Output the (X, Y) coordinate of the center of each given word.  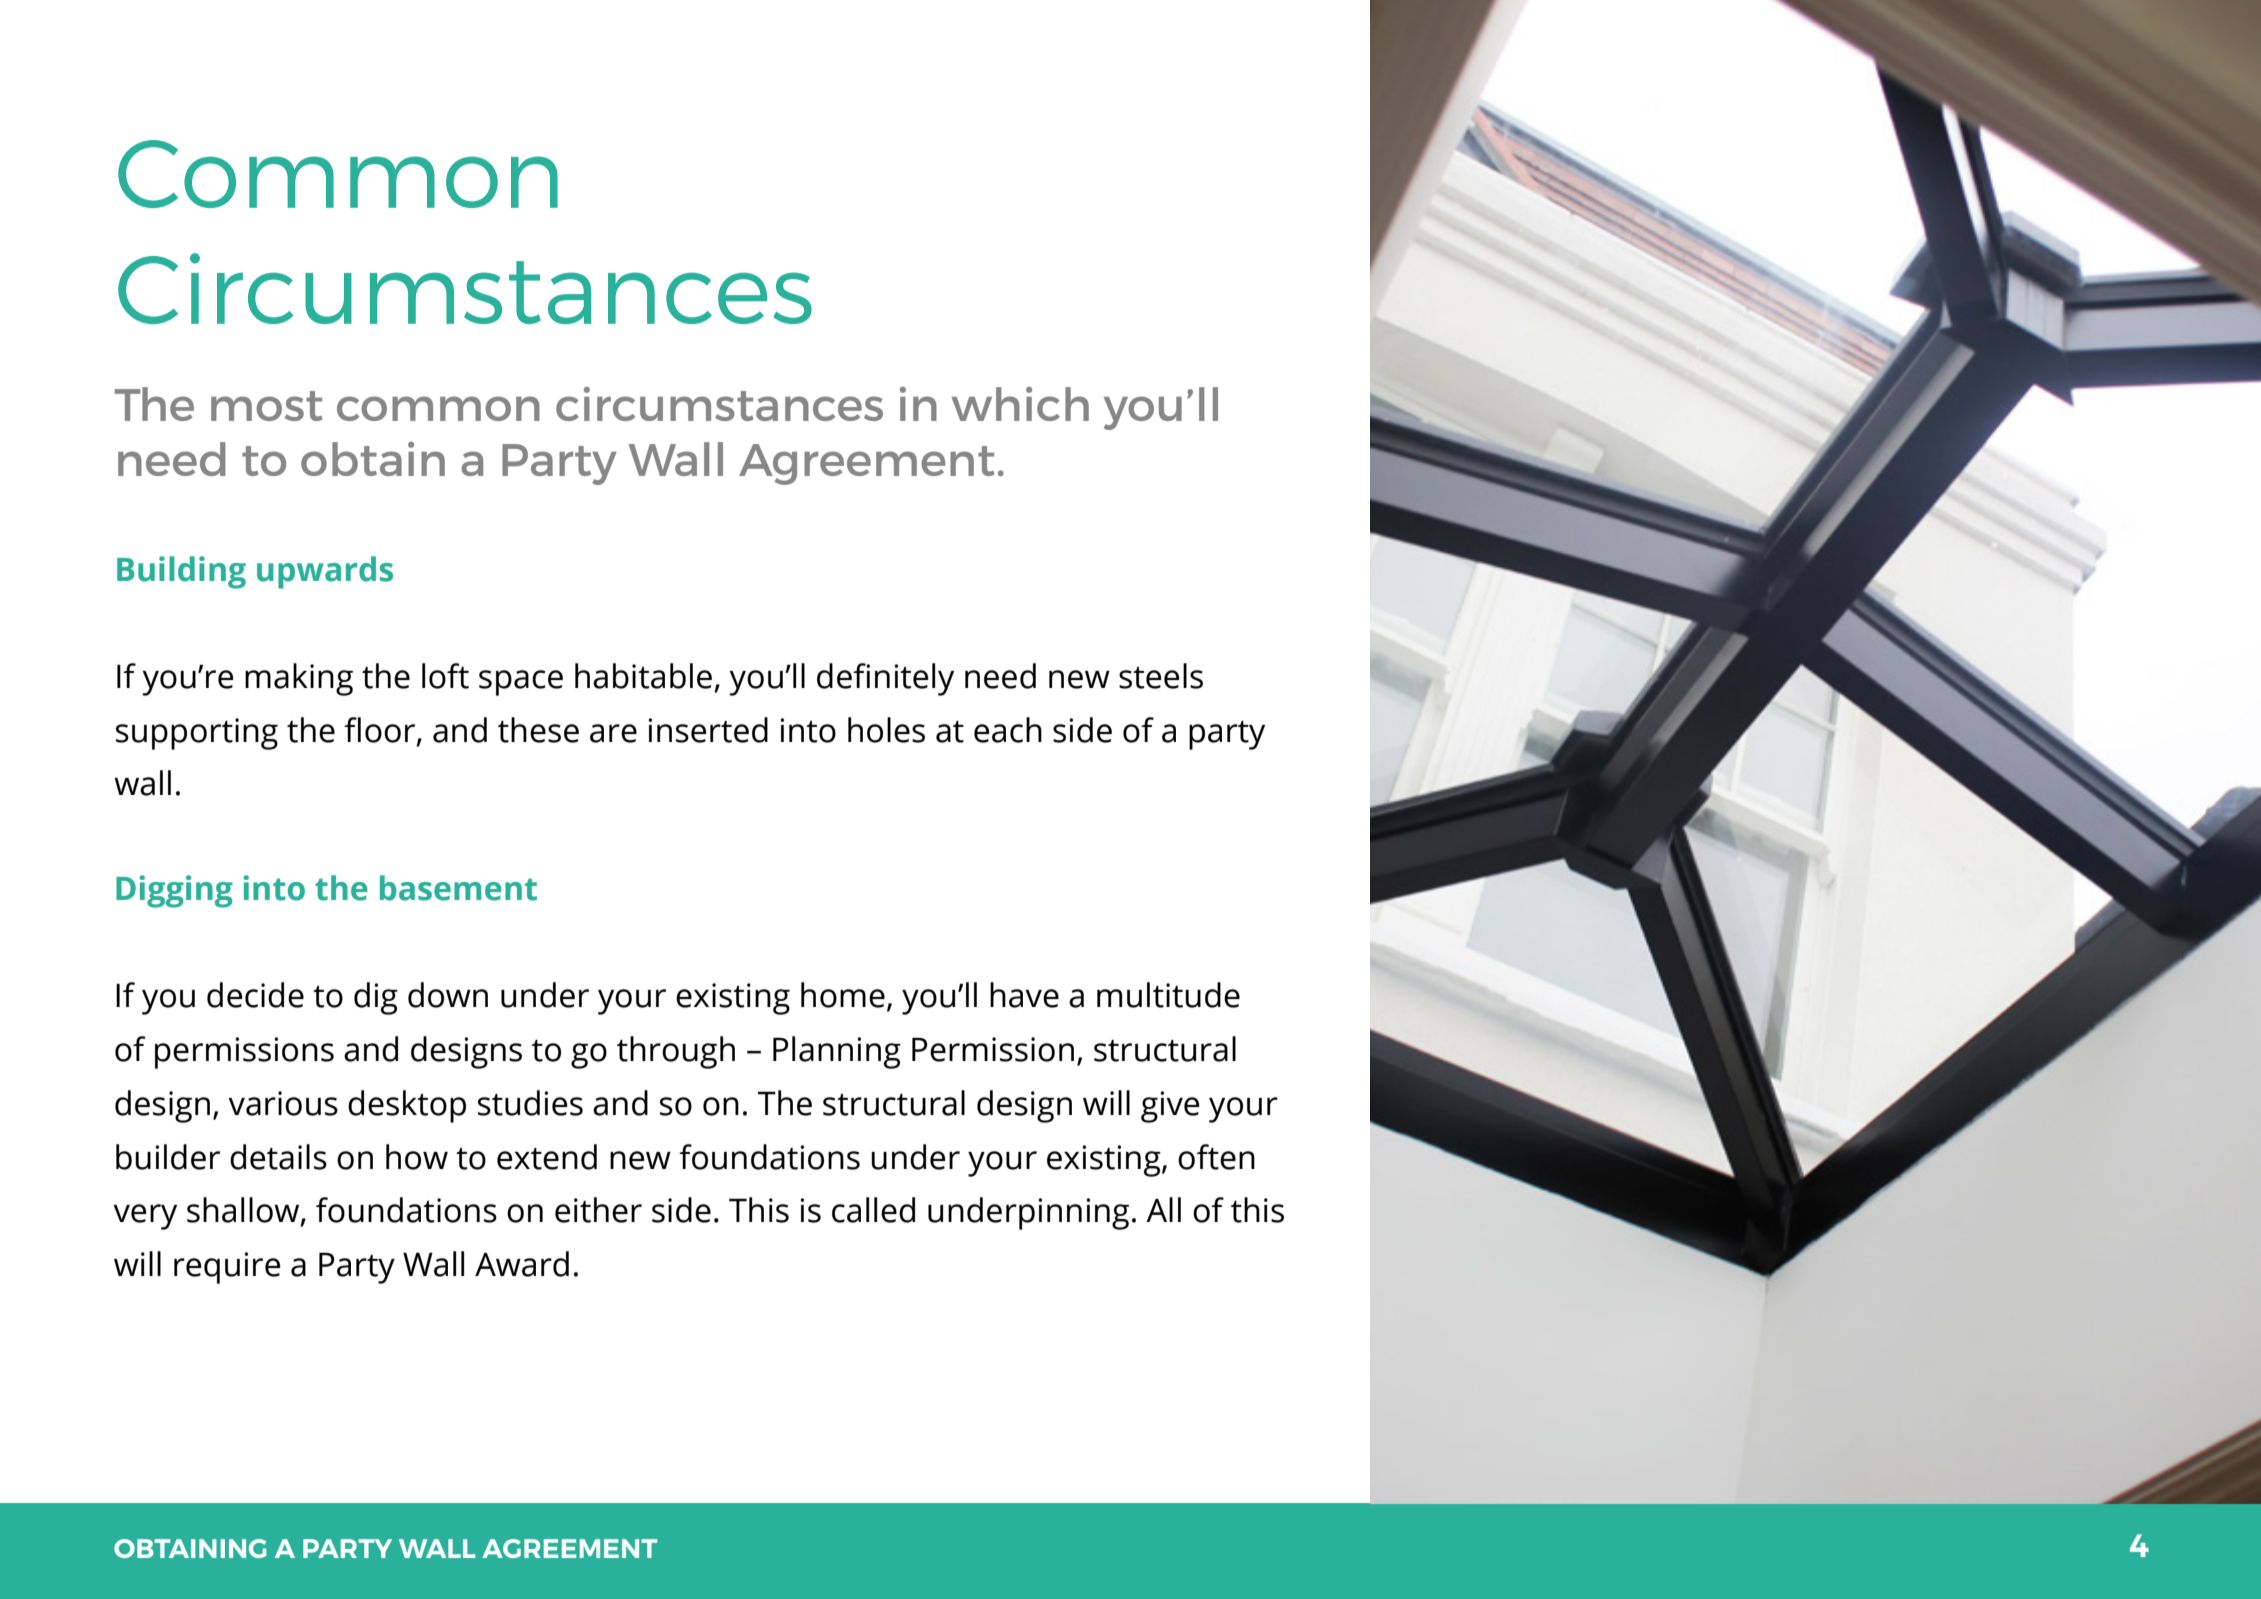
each (1008, 730)
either (598, 1210)
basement (458, 888)
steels (1161, 676)
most (266, 406)
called (873, 1210)
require (227, 1268)
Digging (174, 891)
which (1020, 404)
